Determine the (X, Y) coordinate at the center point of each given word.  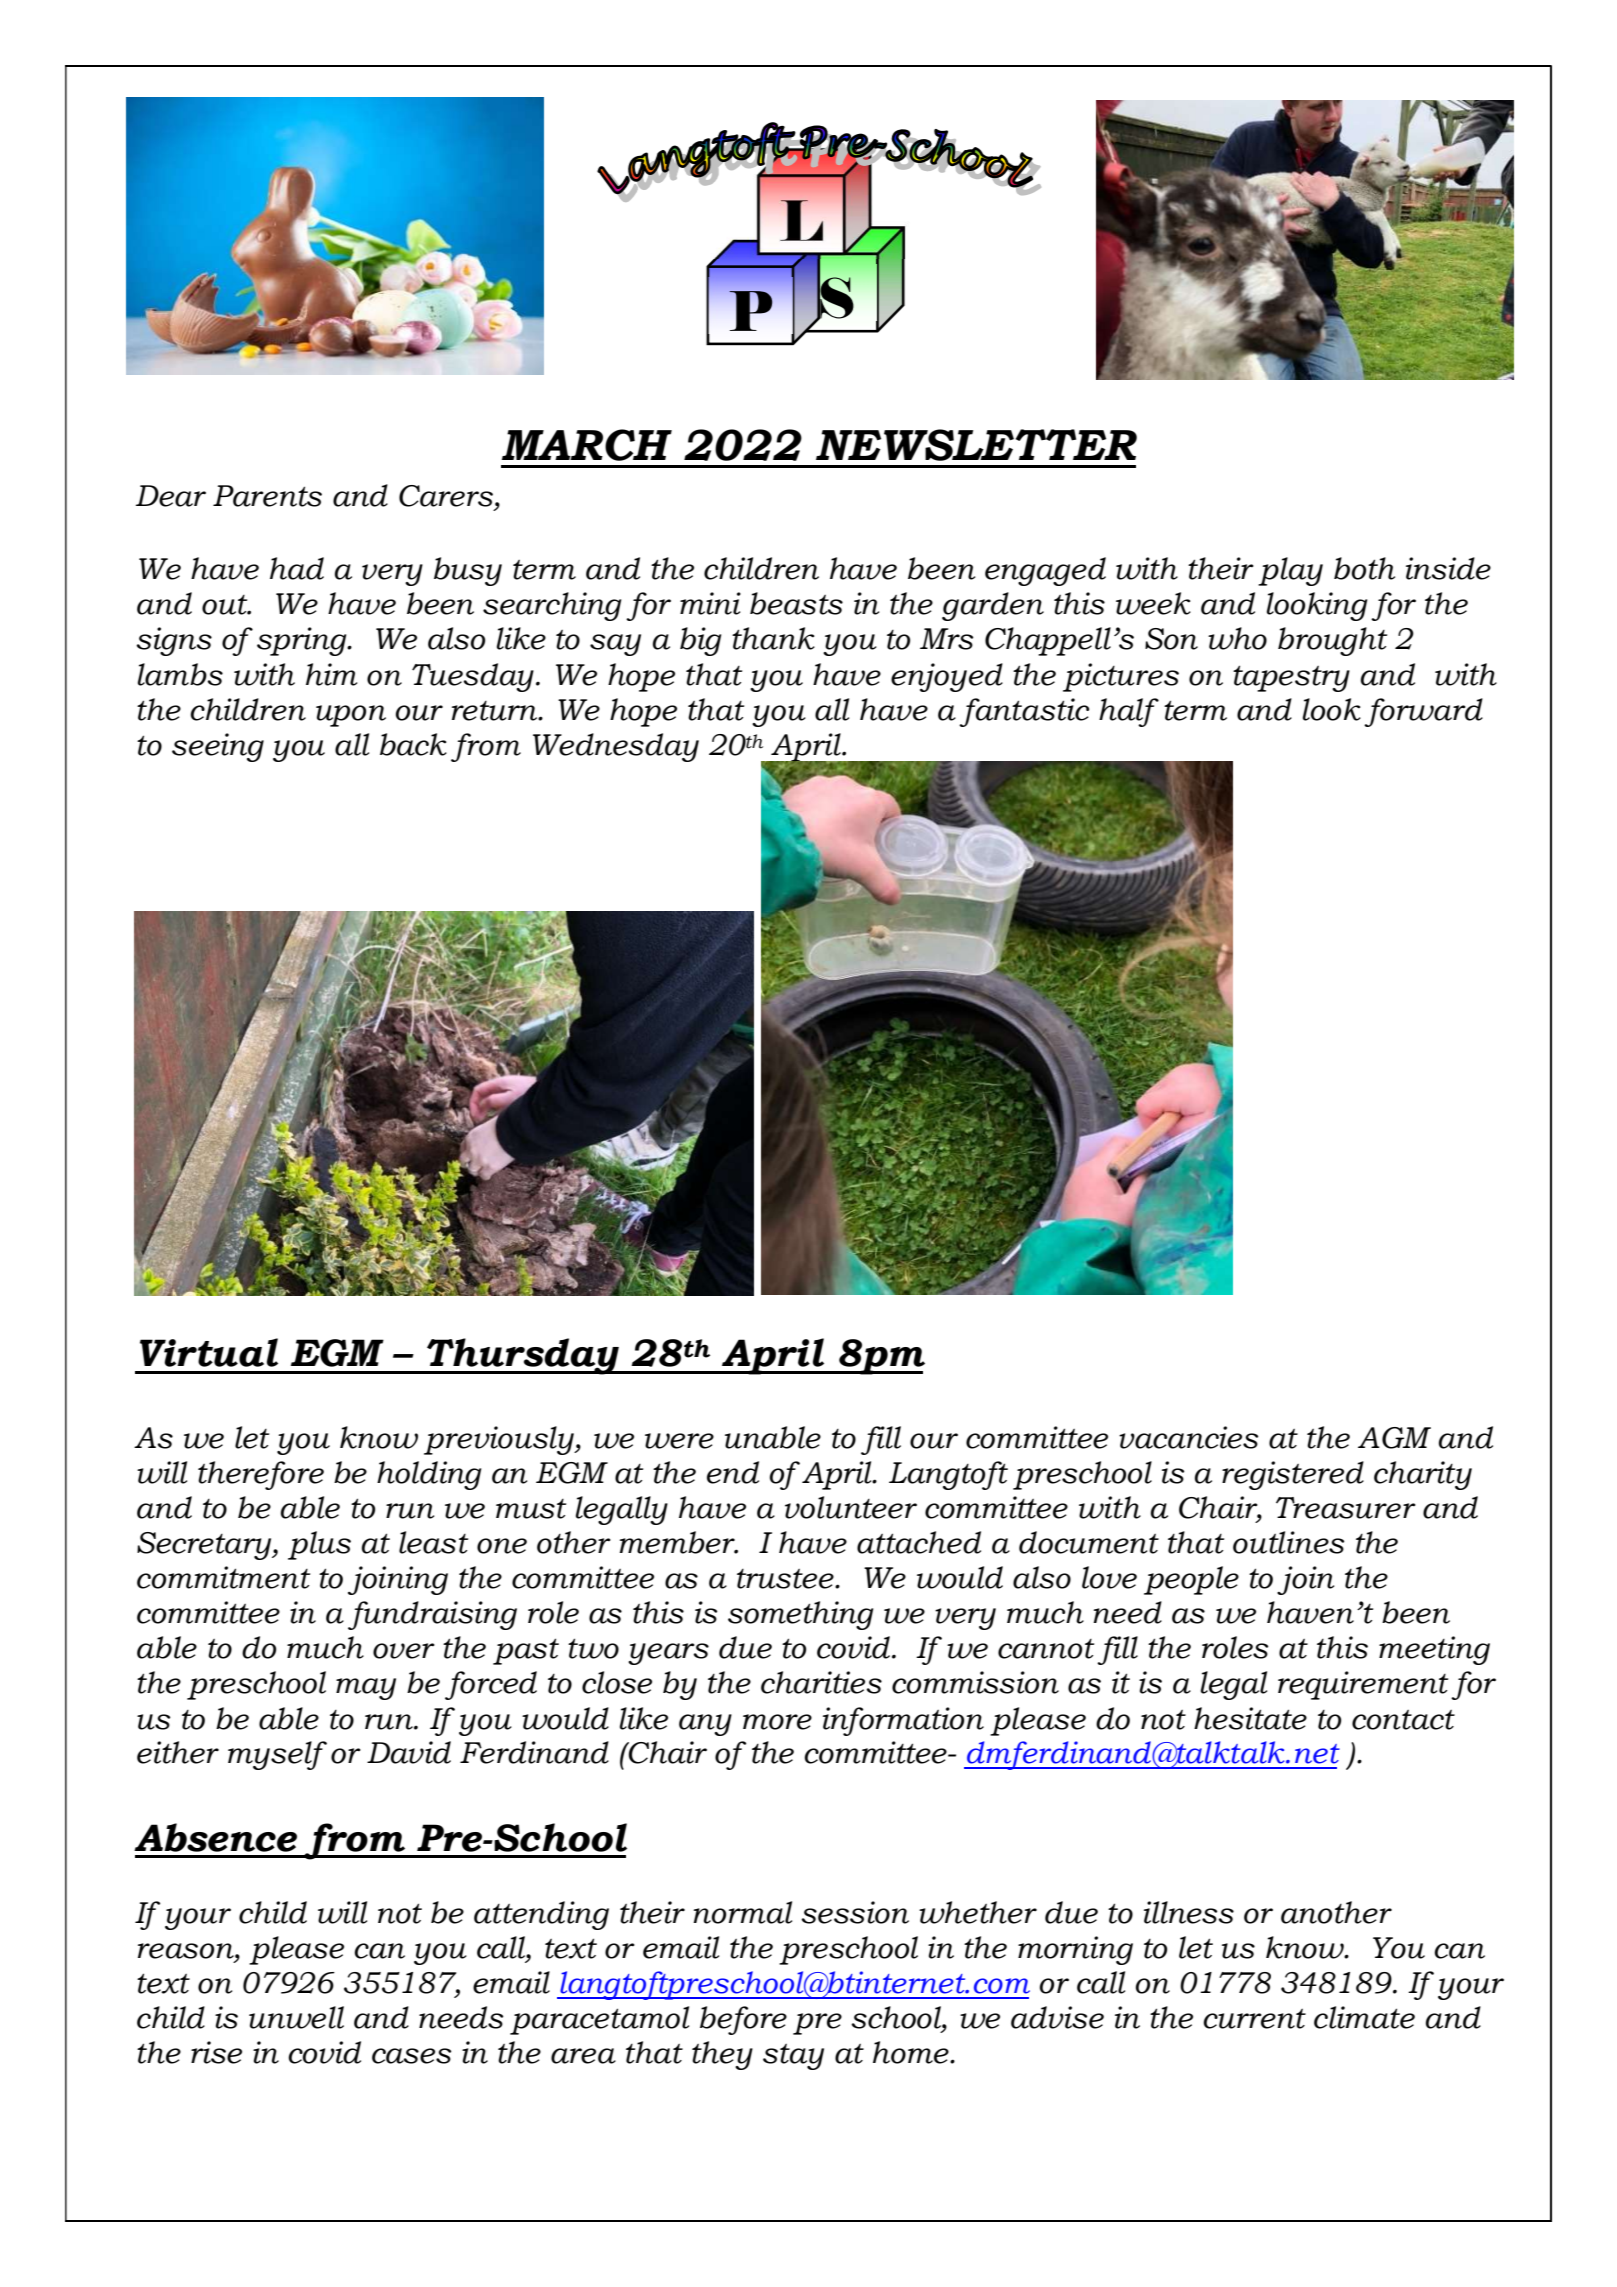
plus (319, 1545)
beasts (796, 603)
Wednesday (616, 747)
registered (1293, 1475)
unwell (296, 2017)
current (1254, 2019)
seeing (218, 747)
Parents (267, 496)
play (1290, 571)
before (743, 2020)
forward (1423, 712)
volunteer (851, 1507)
